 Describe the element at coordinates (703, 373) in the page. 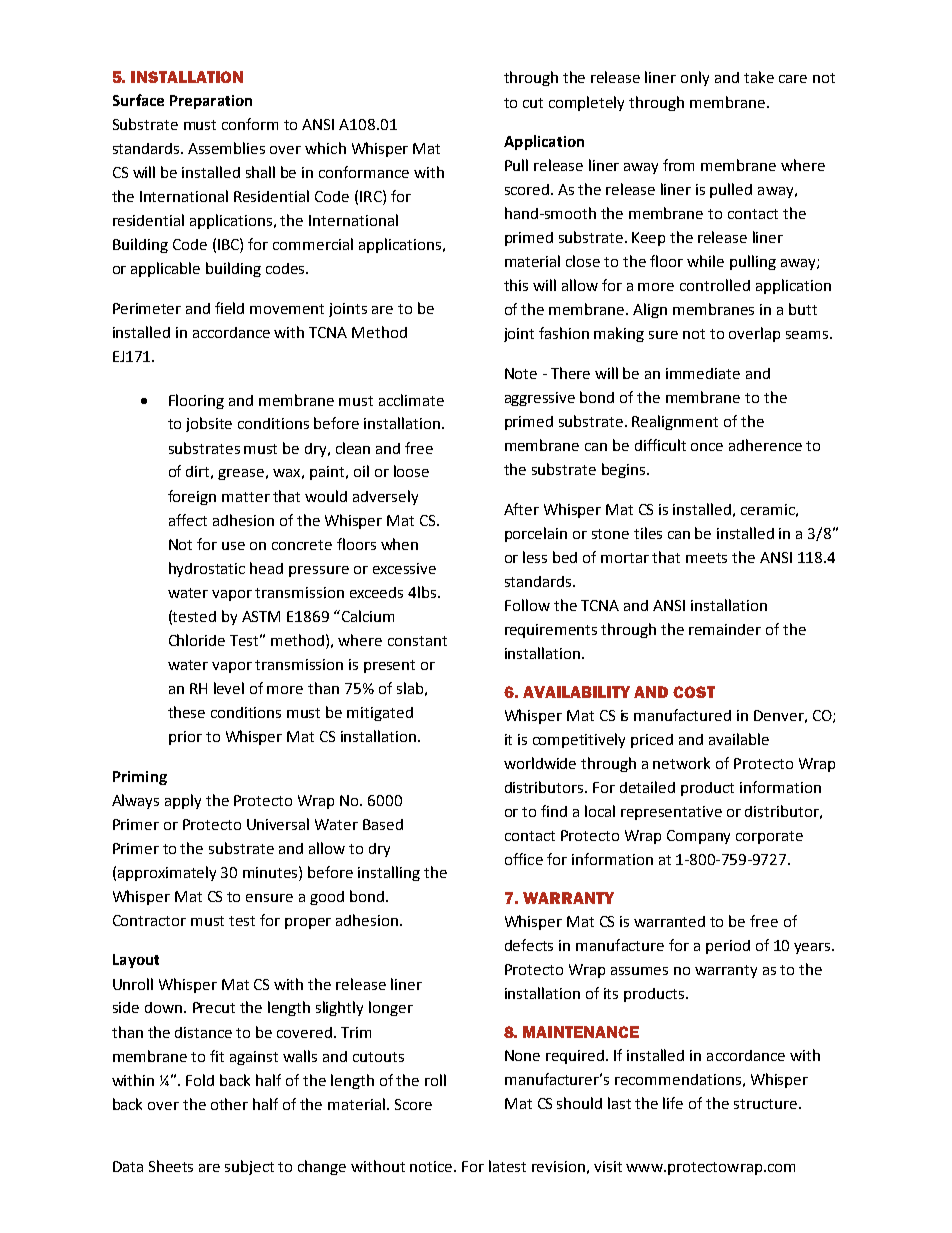

I see `immediate` at that location.
